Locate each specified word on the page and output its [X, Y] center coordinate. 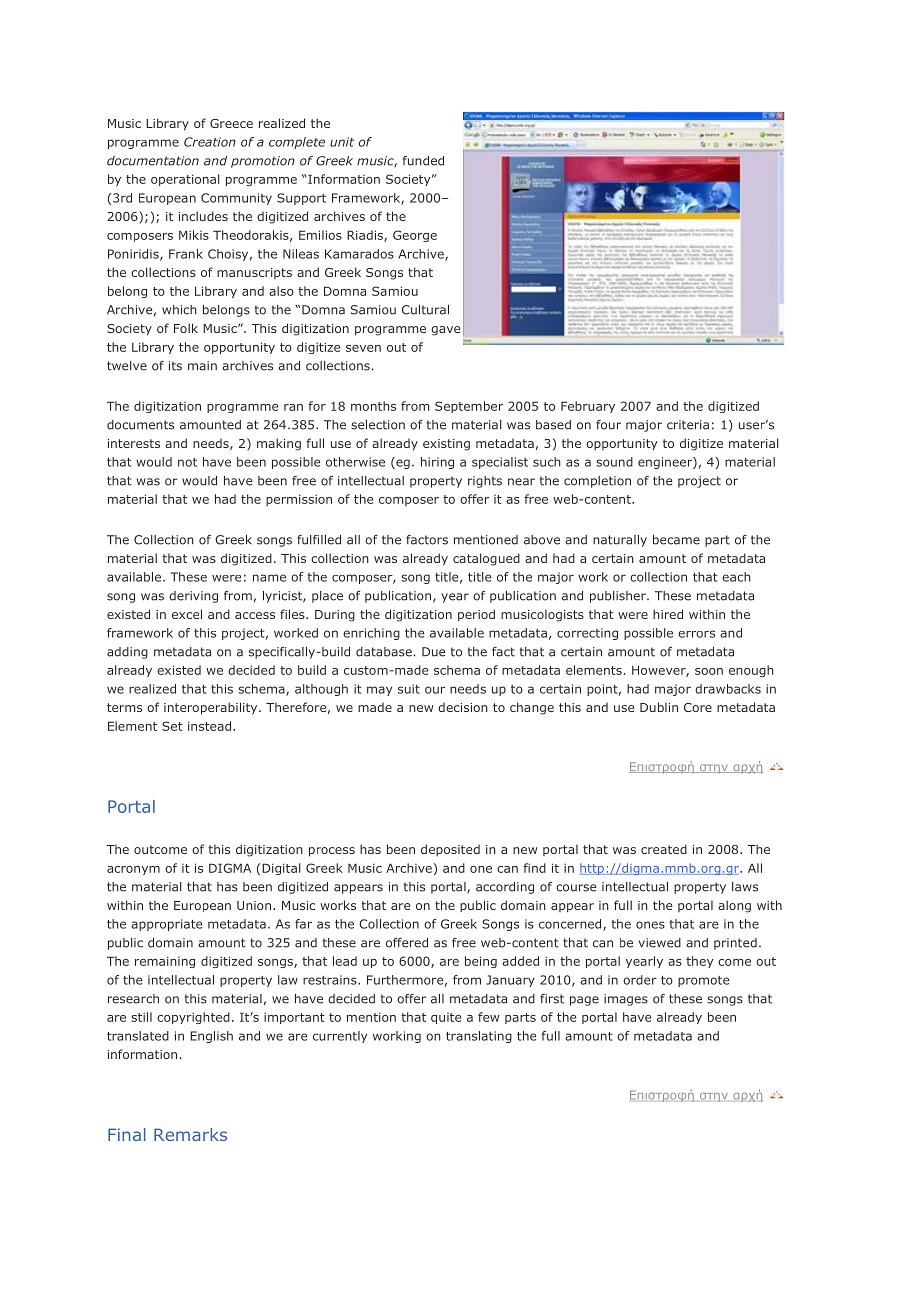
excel [187, 614]
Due [434, 652]
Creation [210, 142]
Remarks [190, 1134]
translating [479, 1037]
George [415, 236]
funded [423, 161]
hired [668, 614]
